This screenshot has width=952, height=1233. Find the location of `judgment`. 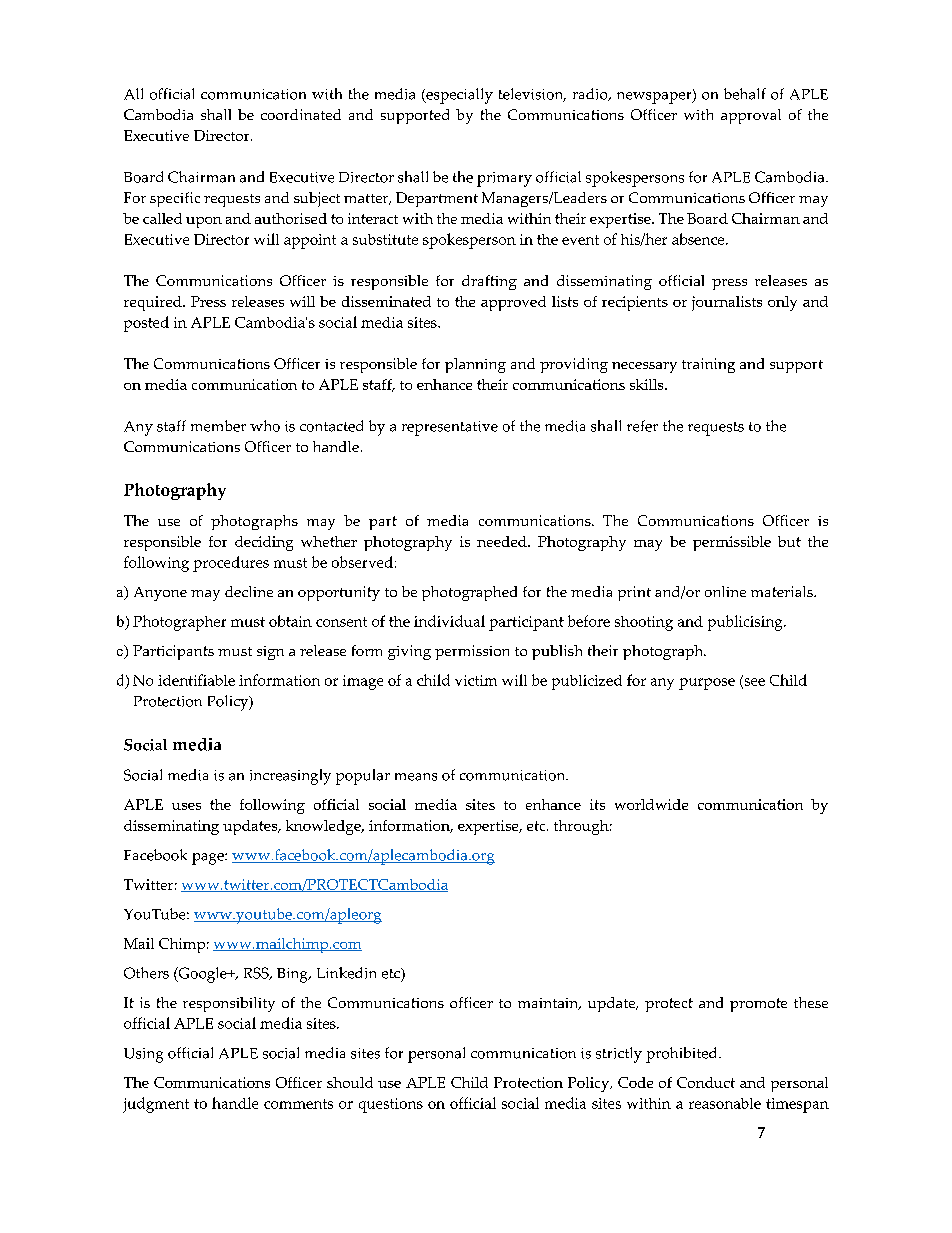

judgment is located at coordinates (156, 1105).
